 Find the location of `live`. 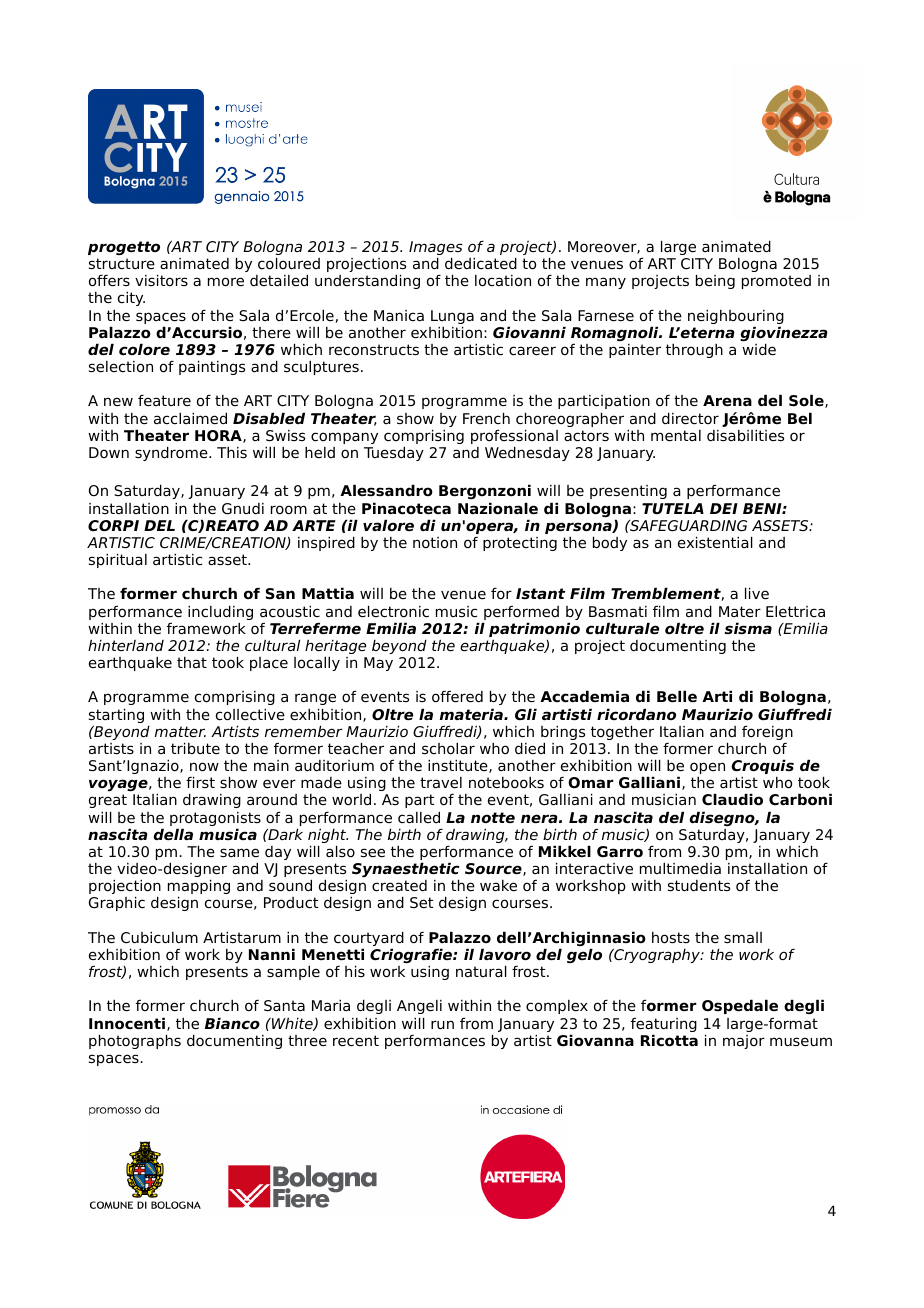

live is located at coordinates (757, 593).
